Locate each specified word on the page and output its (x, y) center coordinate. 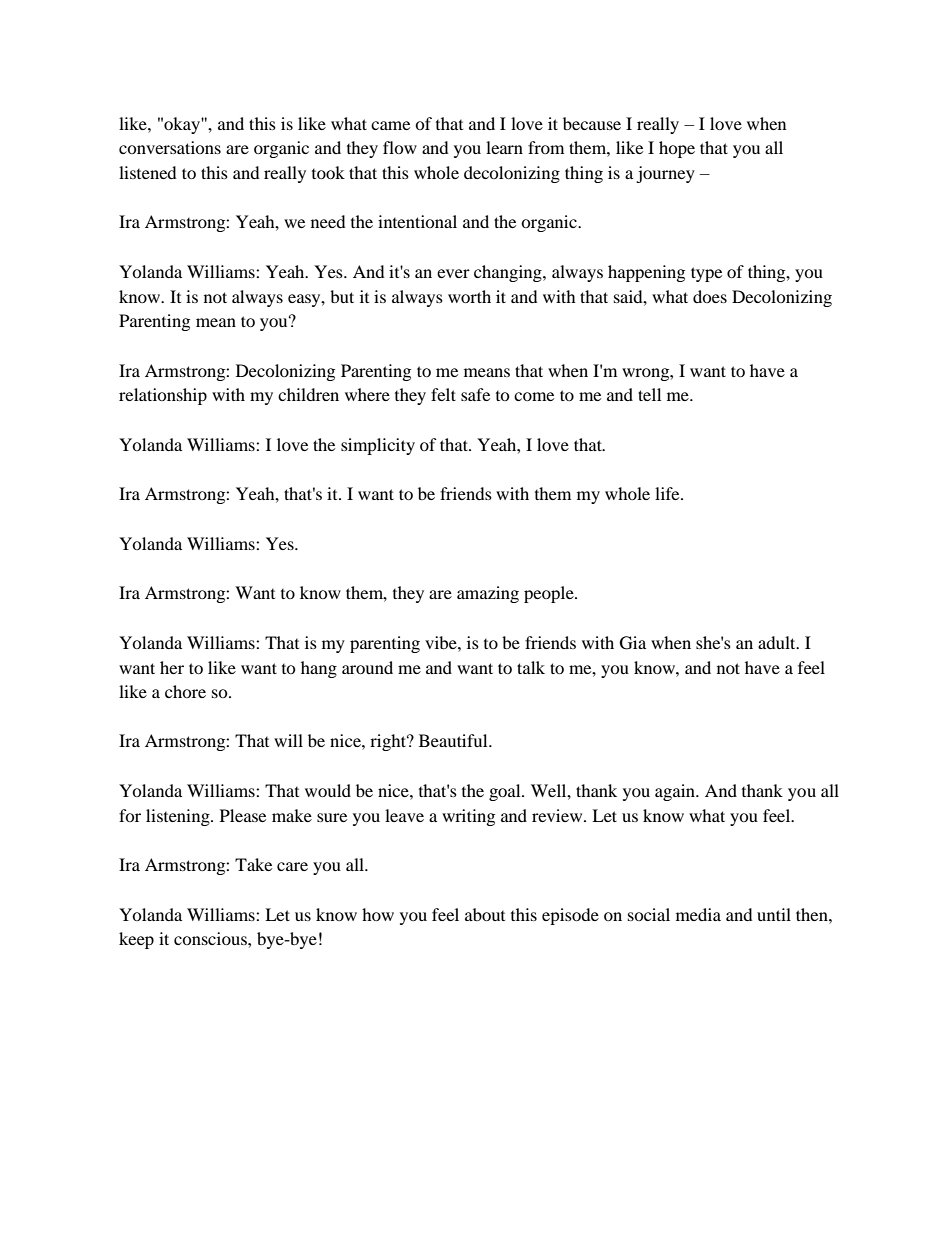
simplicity (378, 446)
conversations (170, 147)
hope (677, 149)
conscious (211, 938)
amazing (488, 594)
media (698, 914)
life (668, 493)
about (485, 914)
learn (504, 147)
